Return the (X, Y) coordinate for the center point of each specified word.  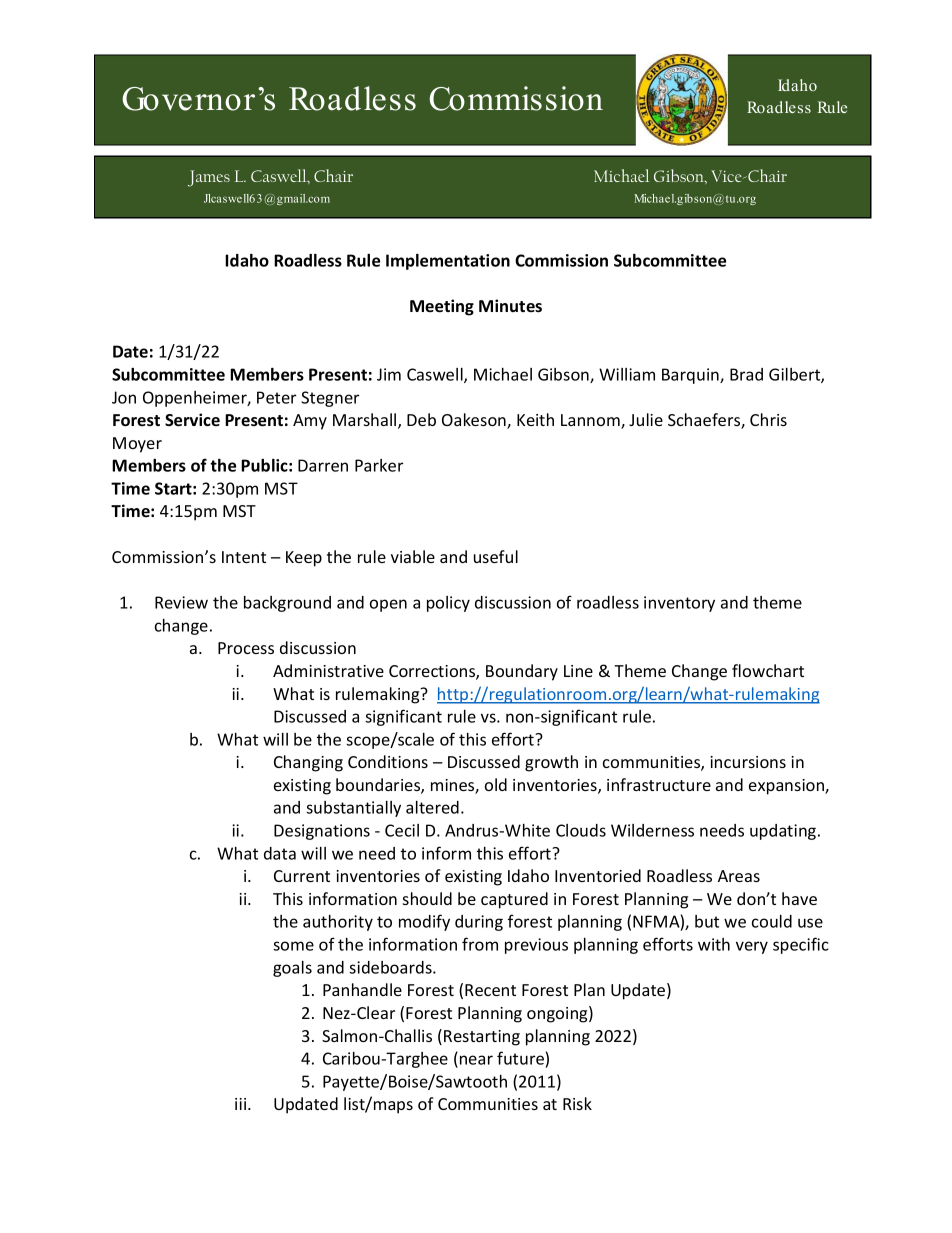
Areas (739, 876)
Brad (746, 374)
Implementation (448, 262)
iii (242, 1104)
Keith (535, 419)
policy (448, 604)
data (280, 853)
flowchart (768, 670)
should (427, 898)
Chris (768, 419)
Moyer (137, 445)
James (209, 178)
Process (246, 648)
